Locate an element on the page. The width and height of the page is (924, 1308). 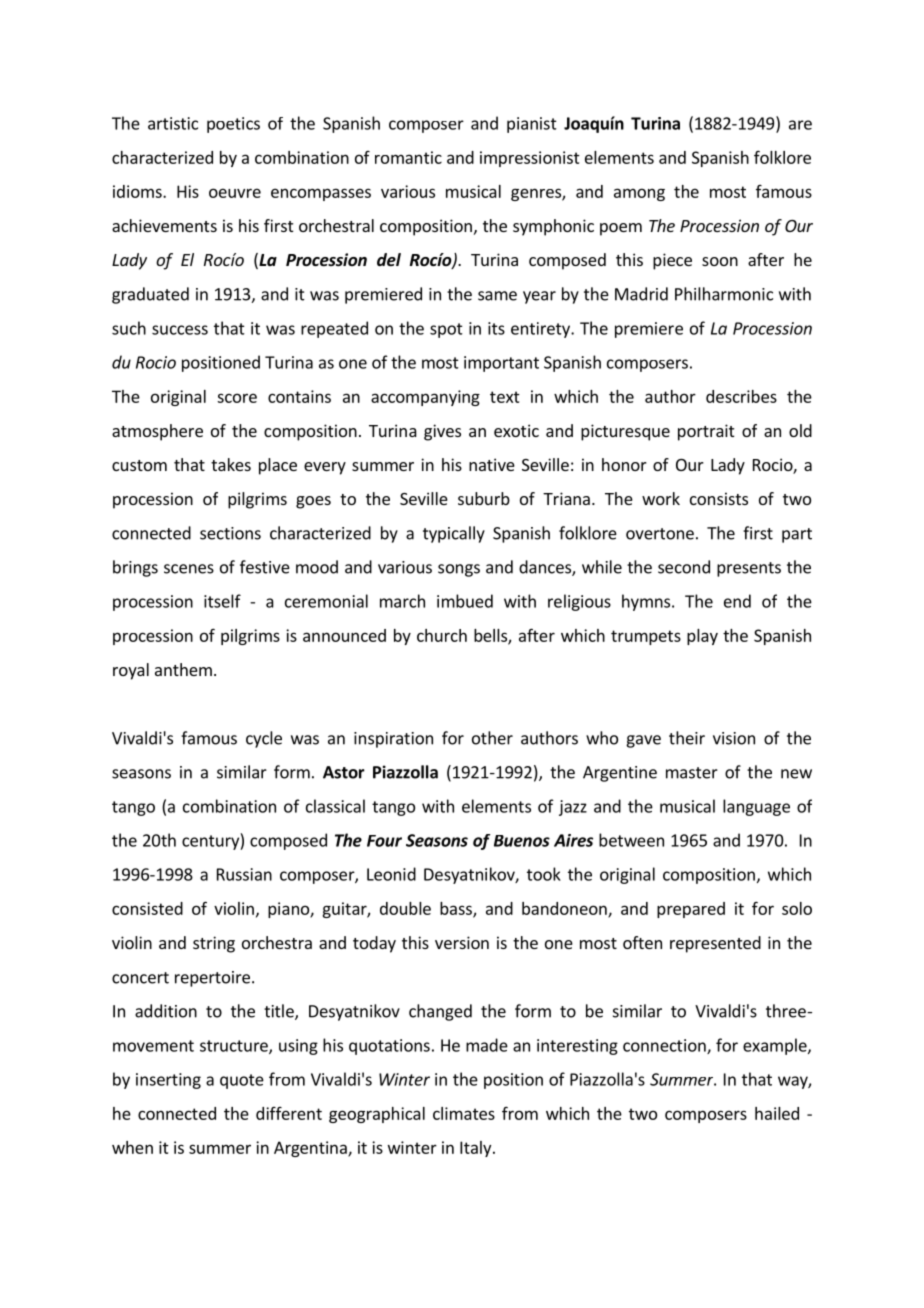
romantic is located at coordinates (408, 157).
